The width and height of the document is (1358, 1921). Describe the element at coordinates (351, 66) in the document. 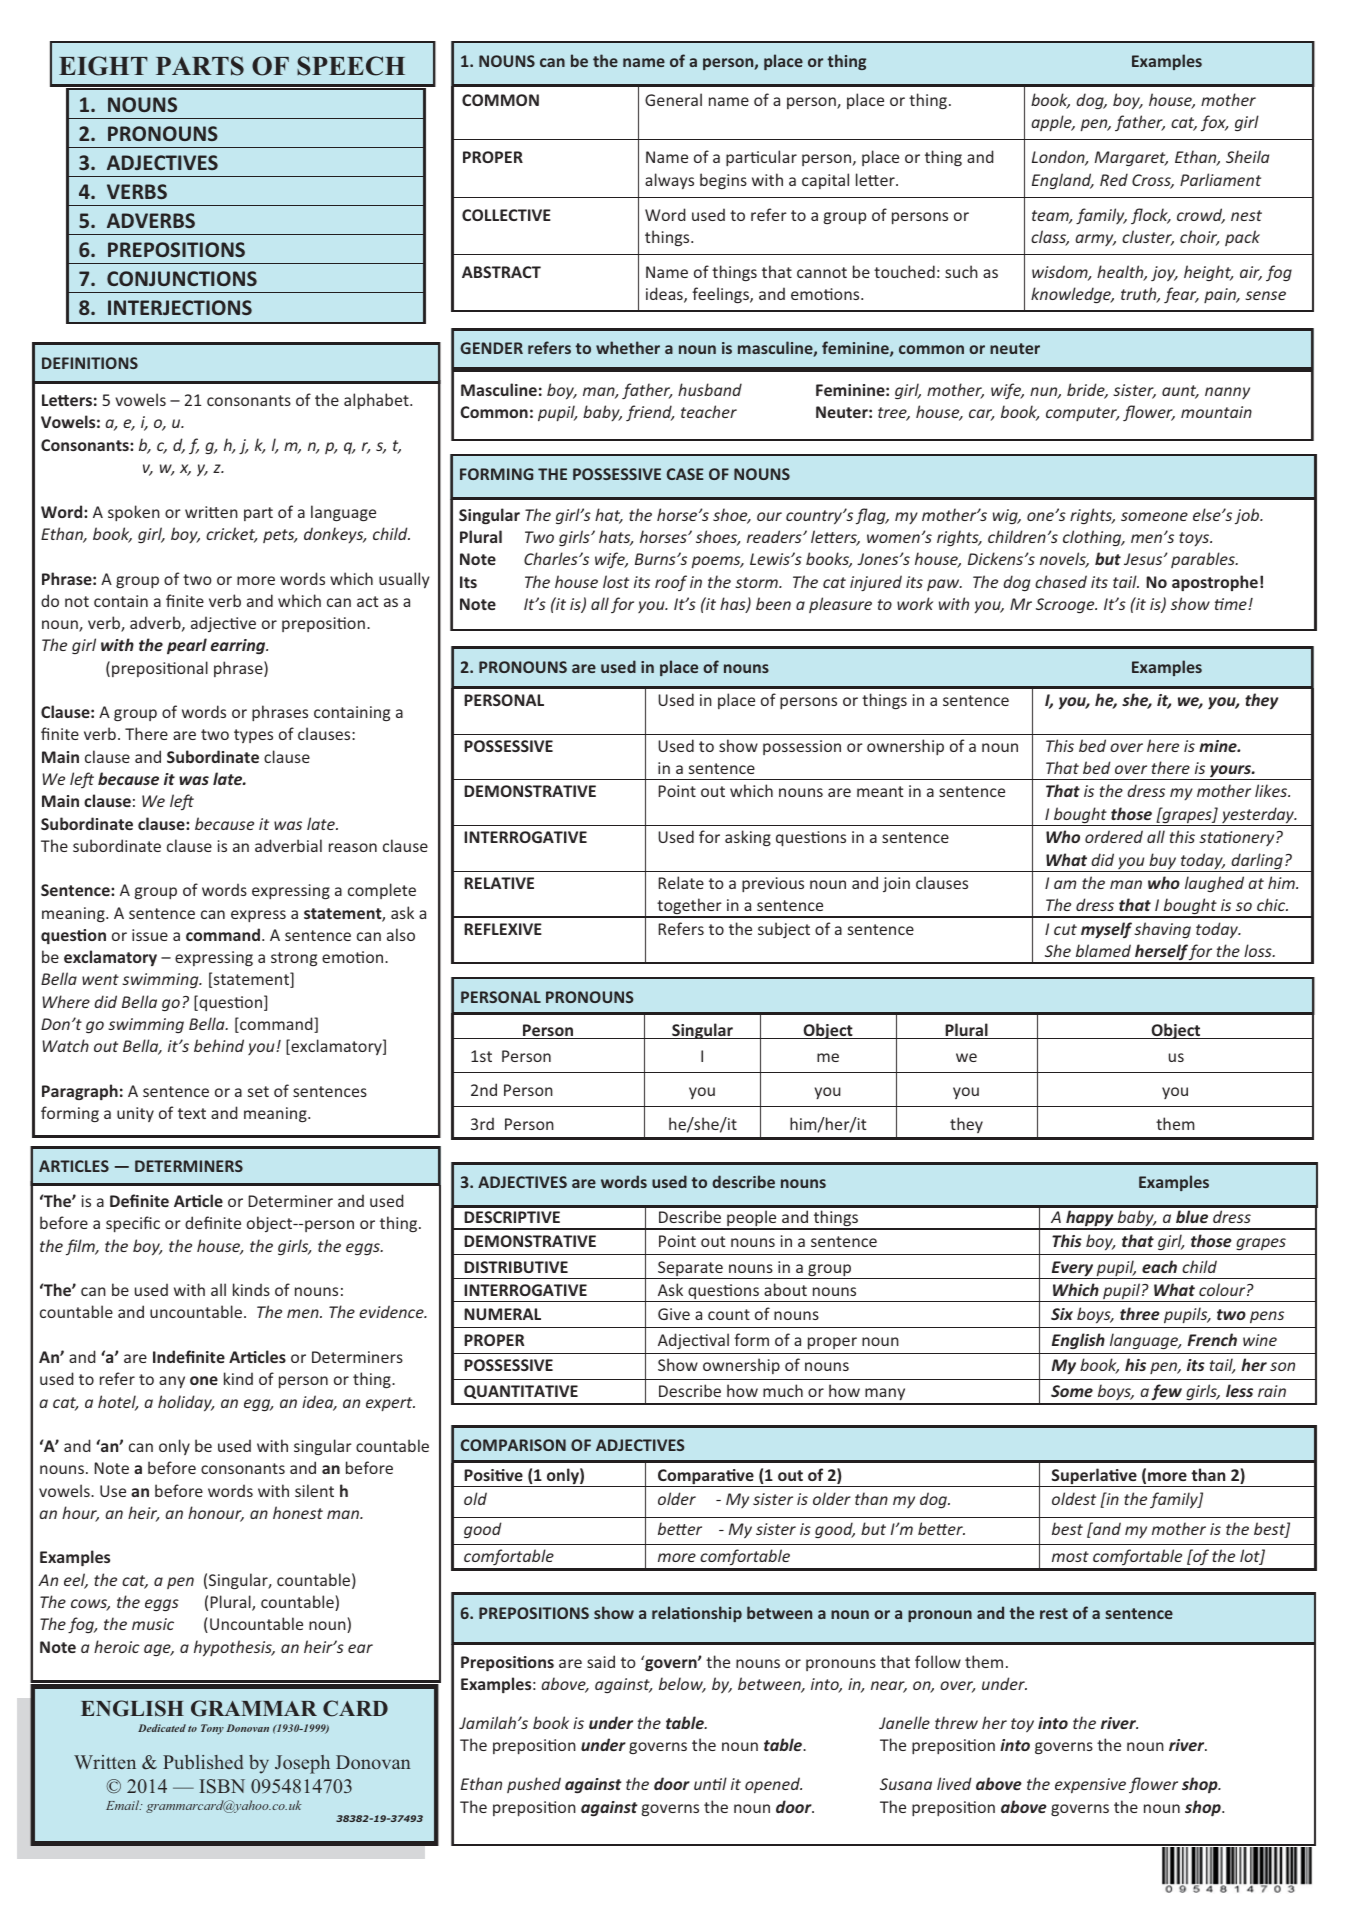

I see `SPEECH` at that location.
